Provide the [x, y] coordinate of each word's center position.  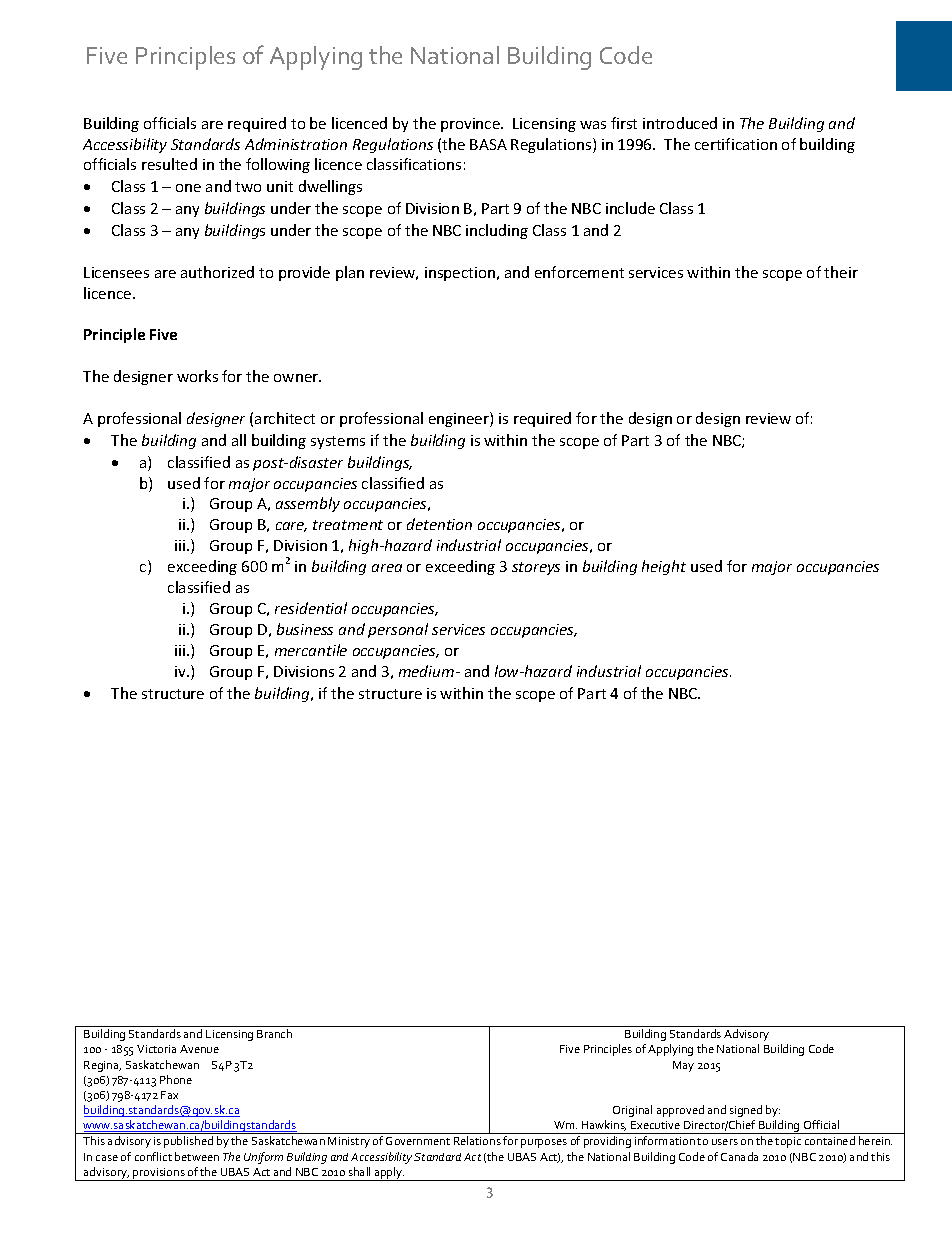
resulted [169, 164]
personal [398, 630]
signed [746, 1111]
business [305, 629]
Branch [274, 1033]
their [841, 272]
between [197, 1156]
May [683, 1066]
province [471, 125]
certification [736, 144]
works [197, 376]
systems [338, 442]
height [664, 567]
